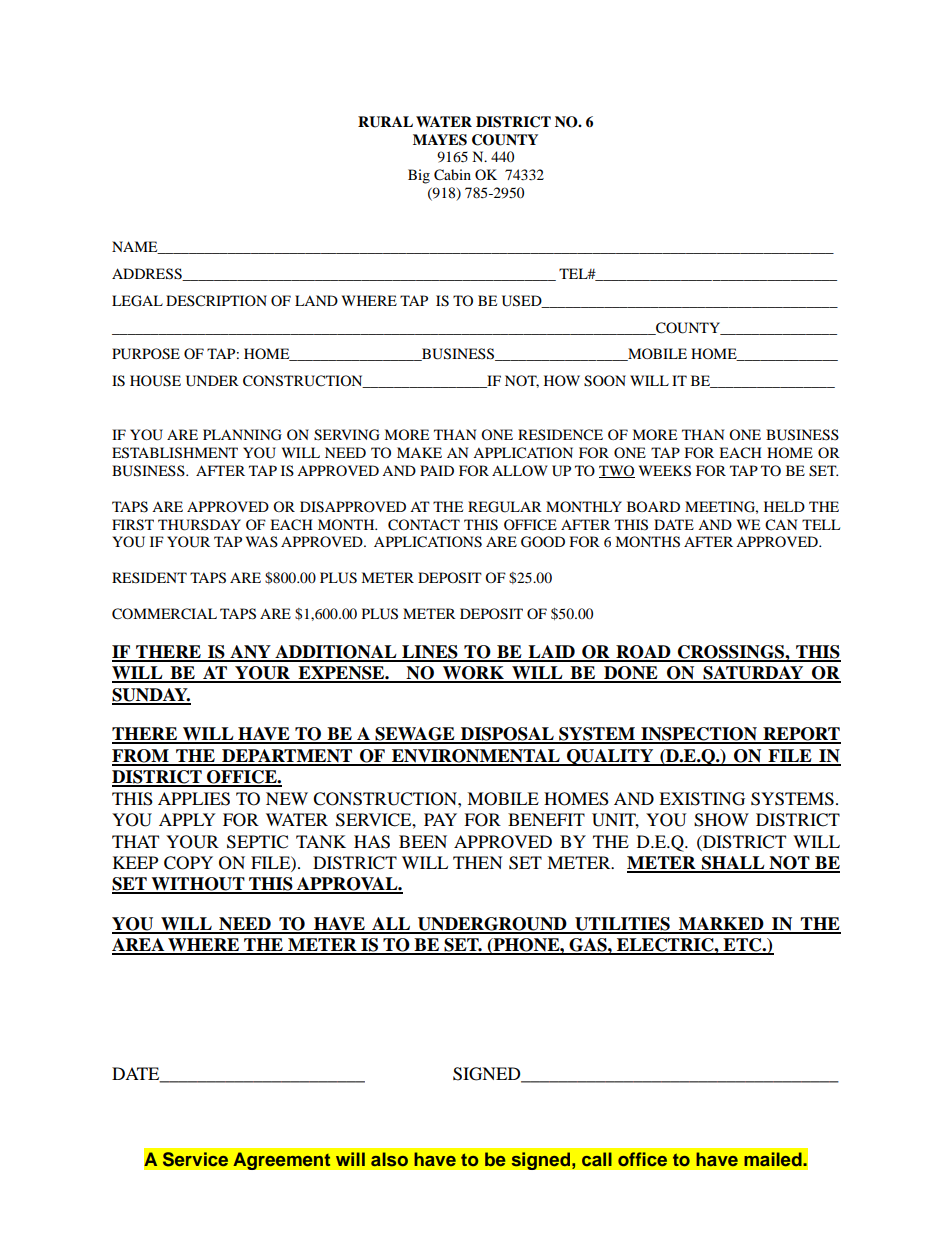 The height and width of the screenshot is (1233, 952). Describe the element at coordinates (419, 176) in the screenshot. I see `Big` at that location.
